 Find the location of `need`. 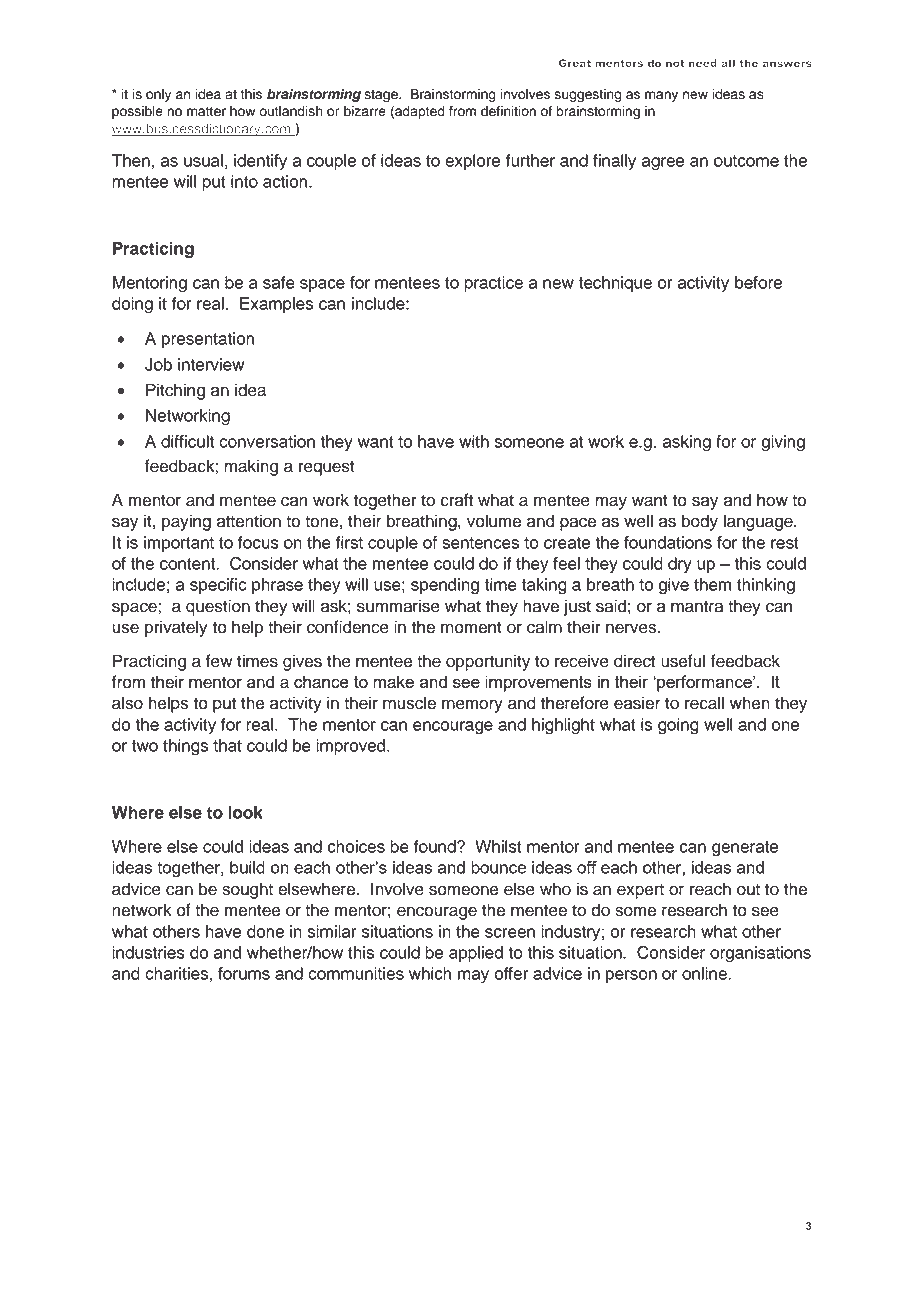

need is located at coordinates (703, 63).
